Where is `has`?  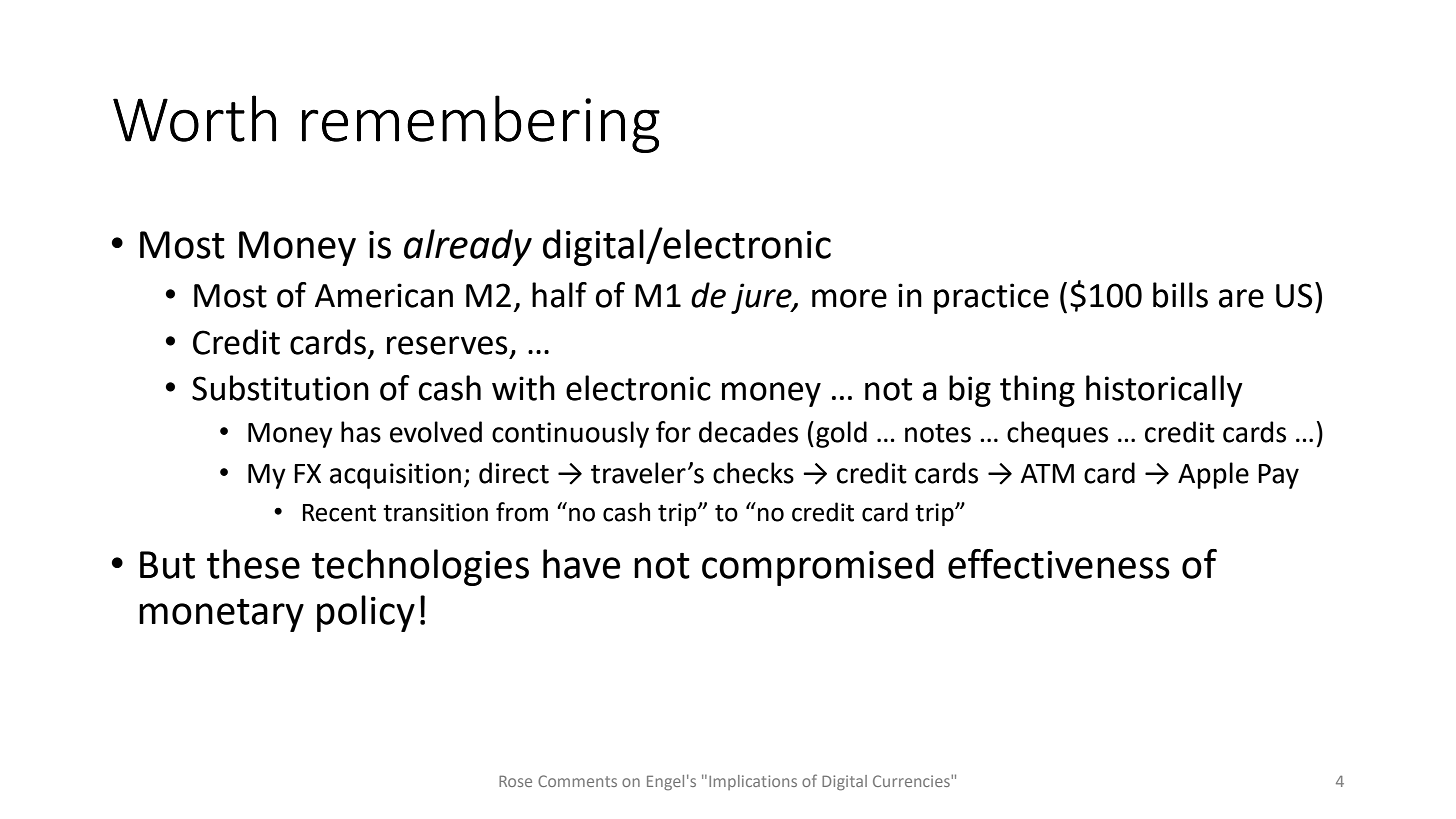
has is located at coordinates (361, 432).
